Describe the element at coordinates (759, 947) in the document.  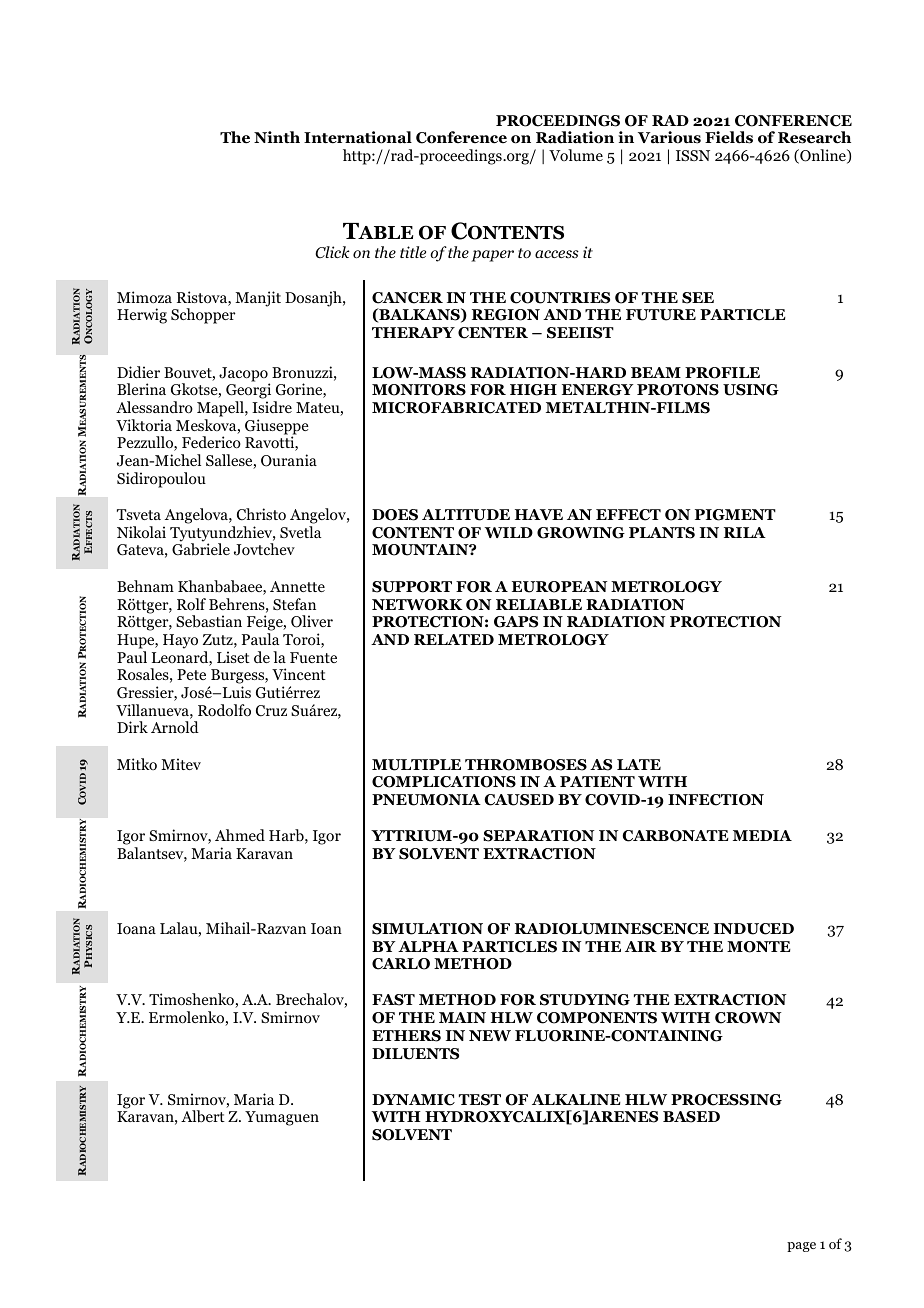
I see `MONTE` at that location.
